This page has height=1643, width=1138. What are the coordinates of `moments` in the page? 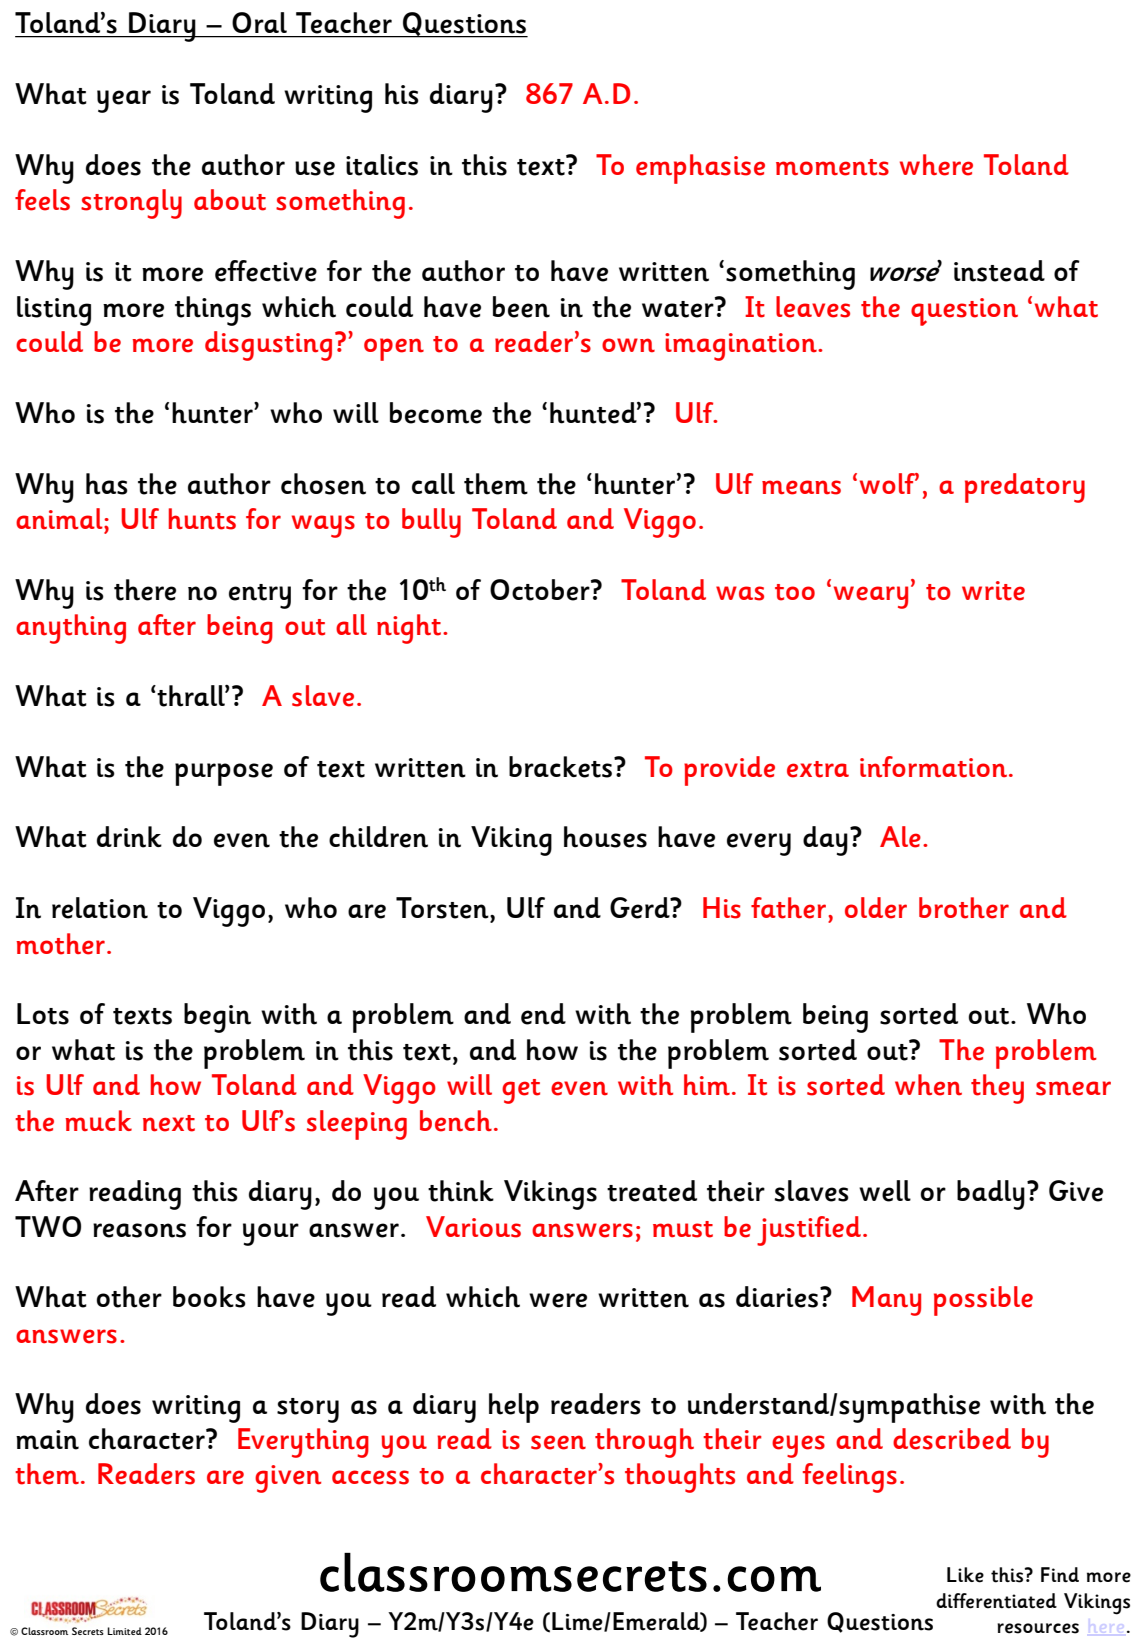 It's located at (832, 167).
